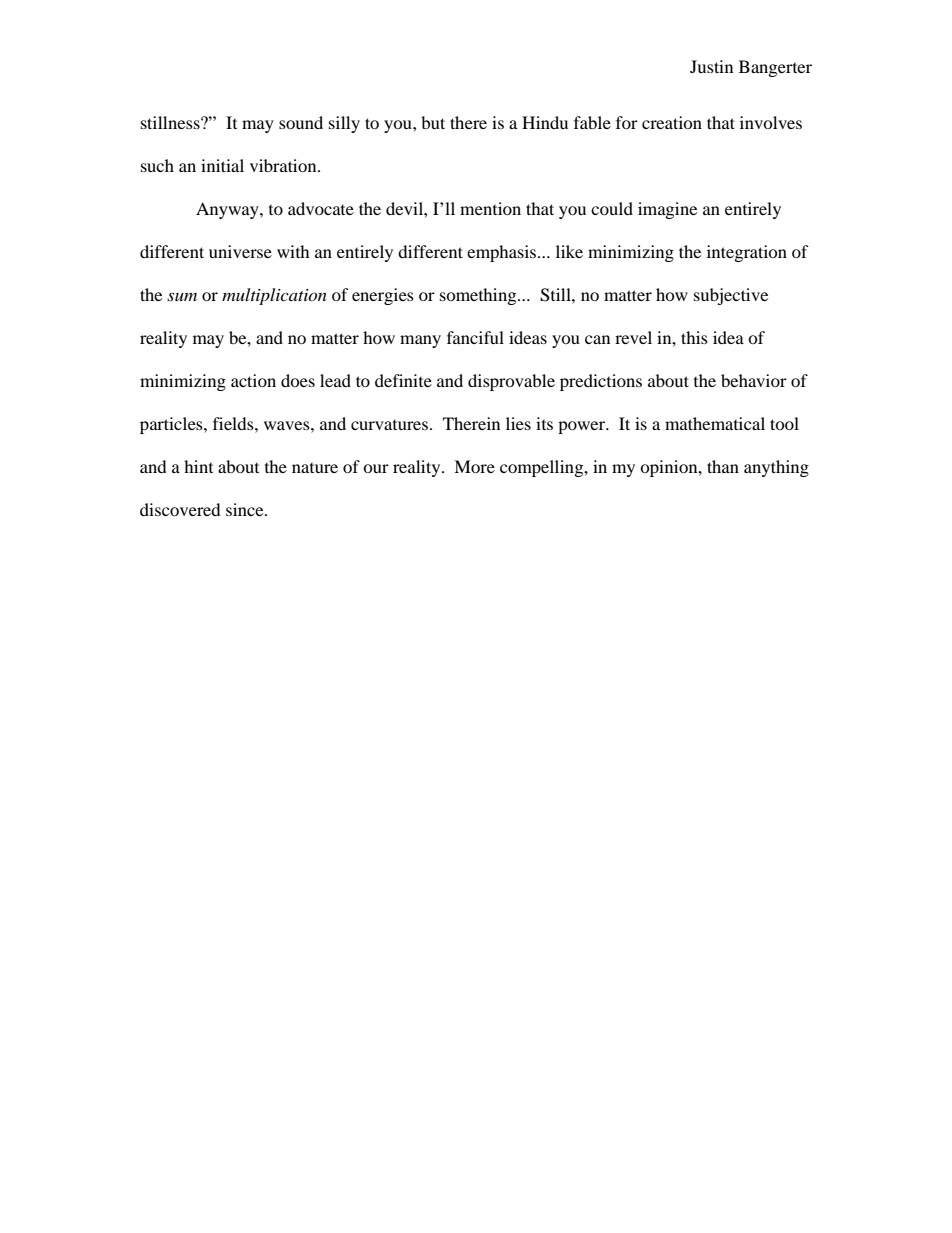 The height and width of the screenshot is (1233, 952). I want to click on Justin, so click(711, 66).
